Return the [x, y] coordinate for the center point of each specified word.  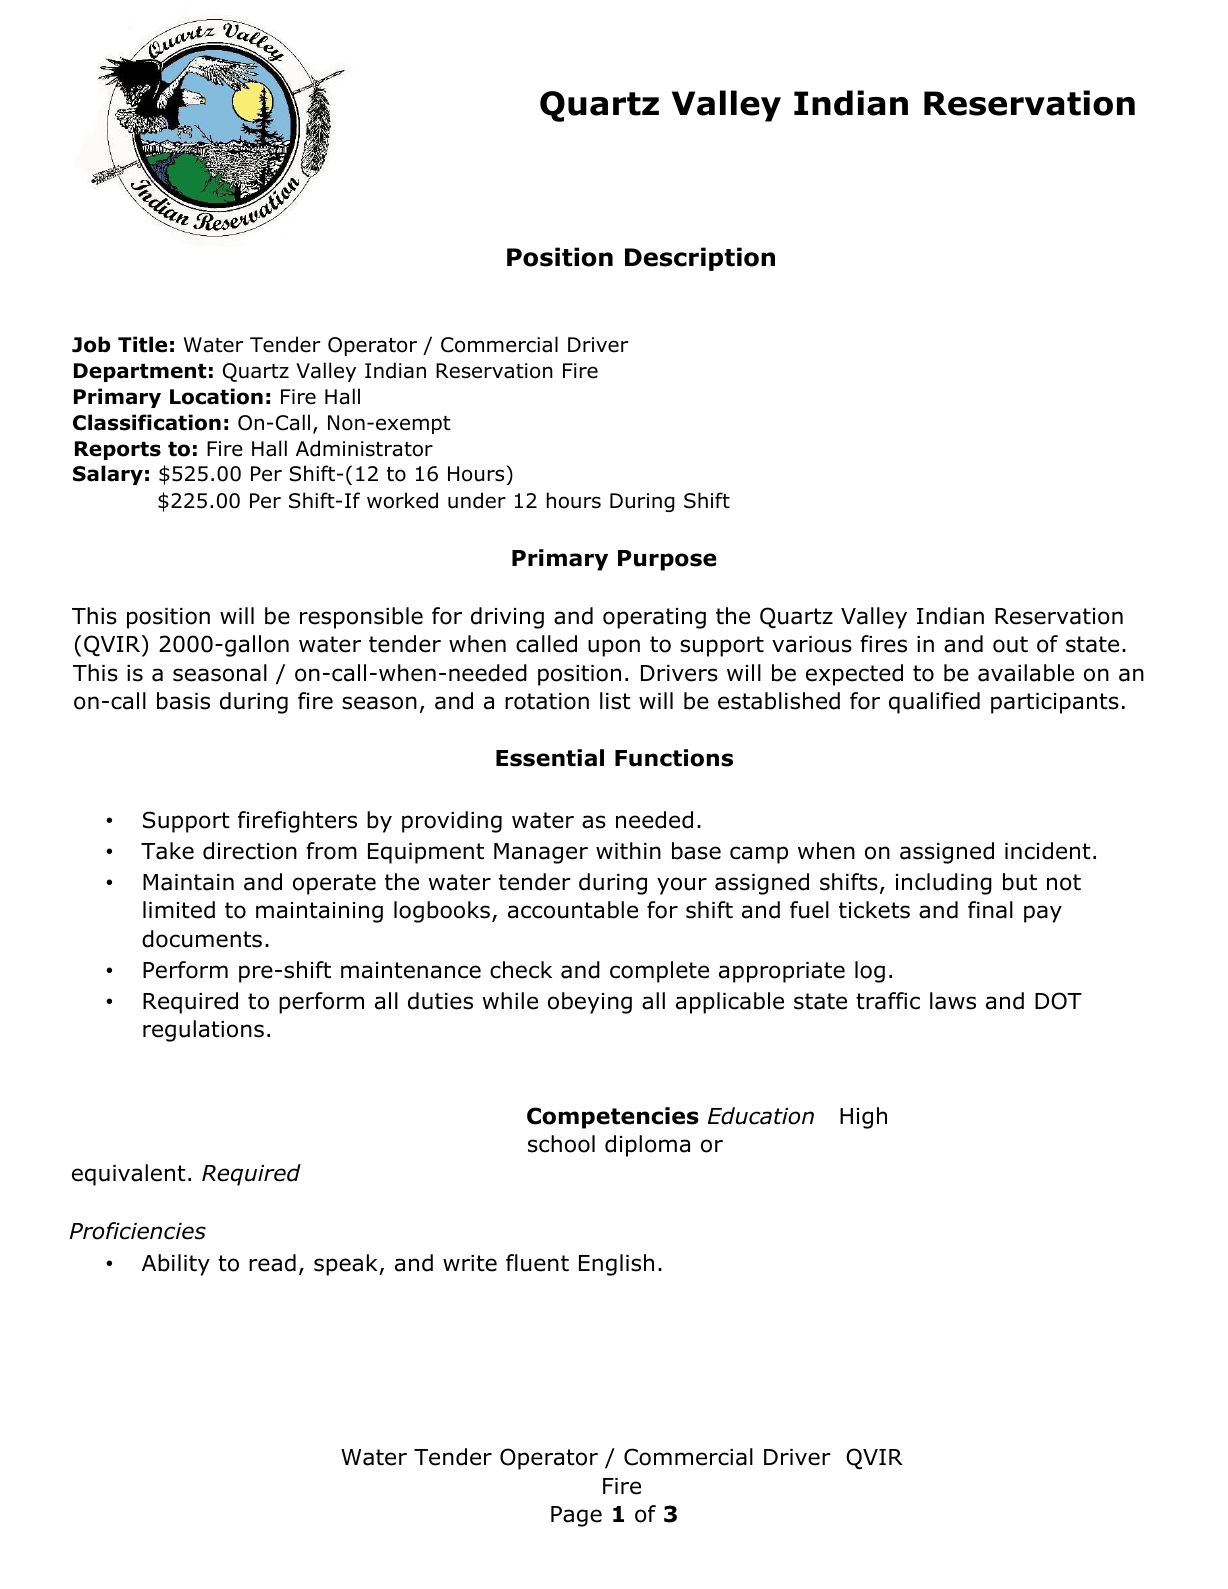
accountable [573, 910]
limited [179, 910]
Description [700, 259]
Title [142, 344]
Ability [176, 1265]
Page [576, 1516]
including [944, 884]
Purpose [667, 560]
